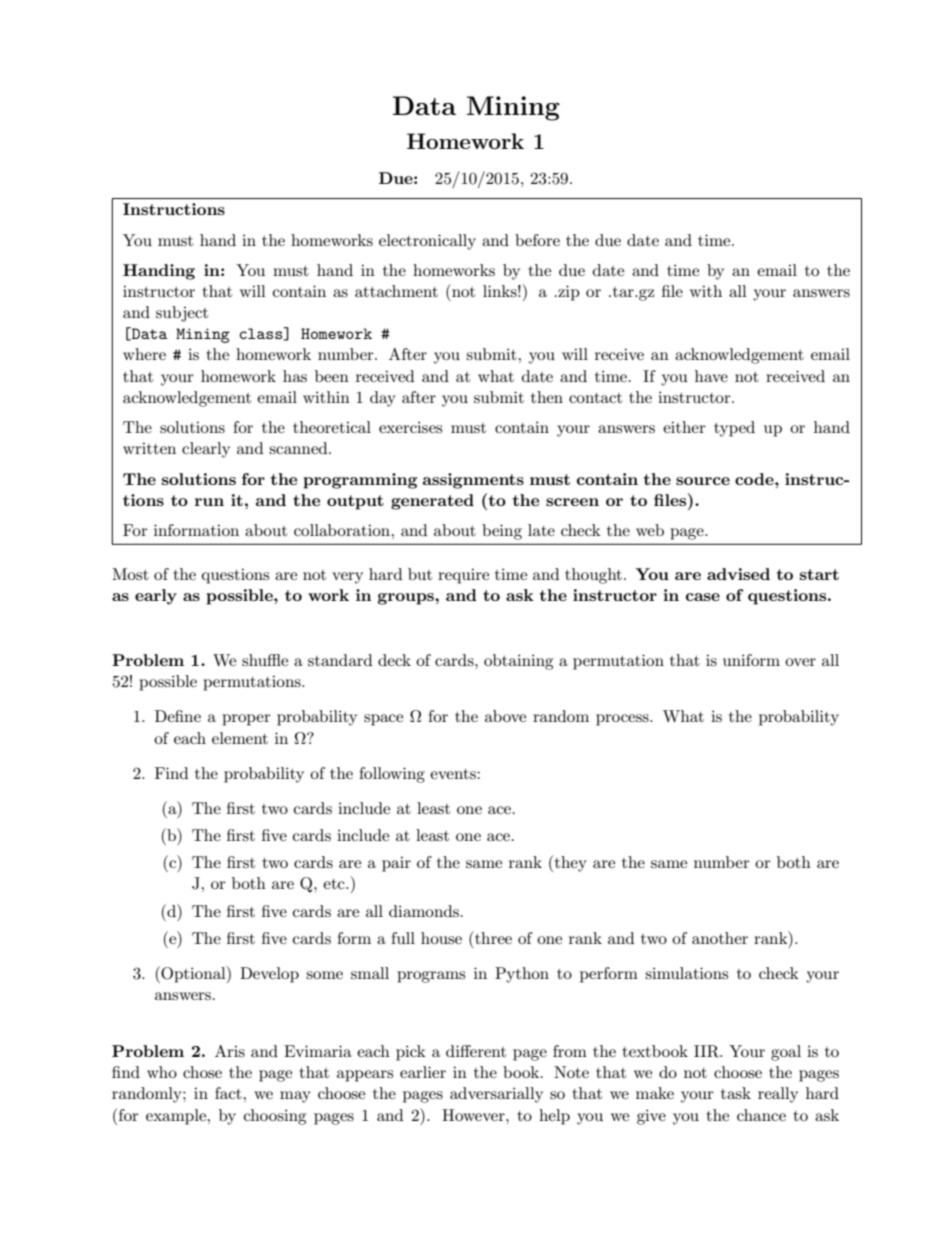  What do you see at coordinates (736, 1093) in the image?
I see `task` at bounding box center [736, 1093].
